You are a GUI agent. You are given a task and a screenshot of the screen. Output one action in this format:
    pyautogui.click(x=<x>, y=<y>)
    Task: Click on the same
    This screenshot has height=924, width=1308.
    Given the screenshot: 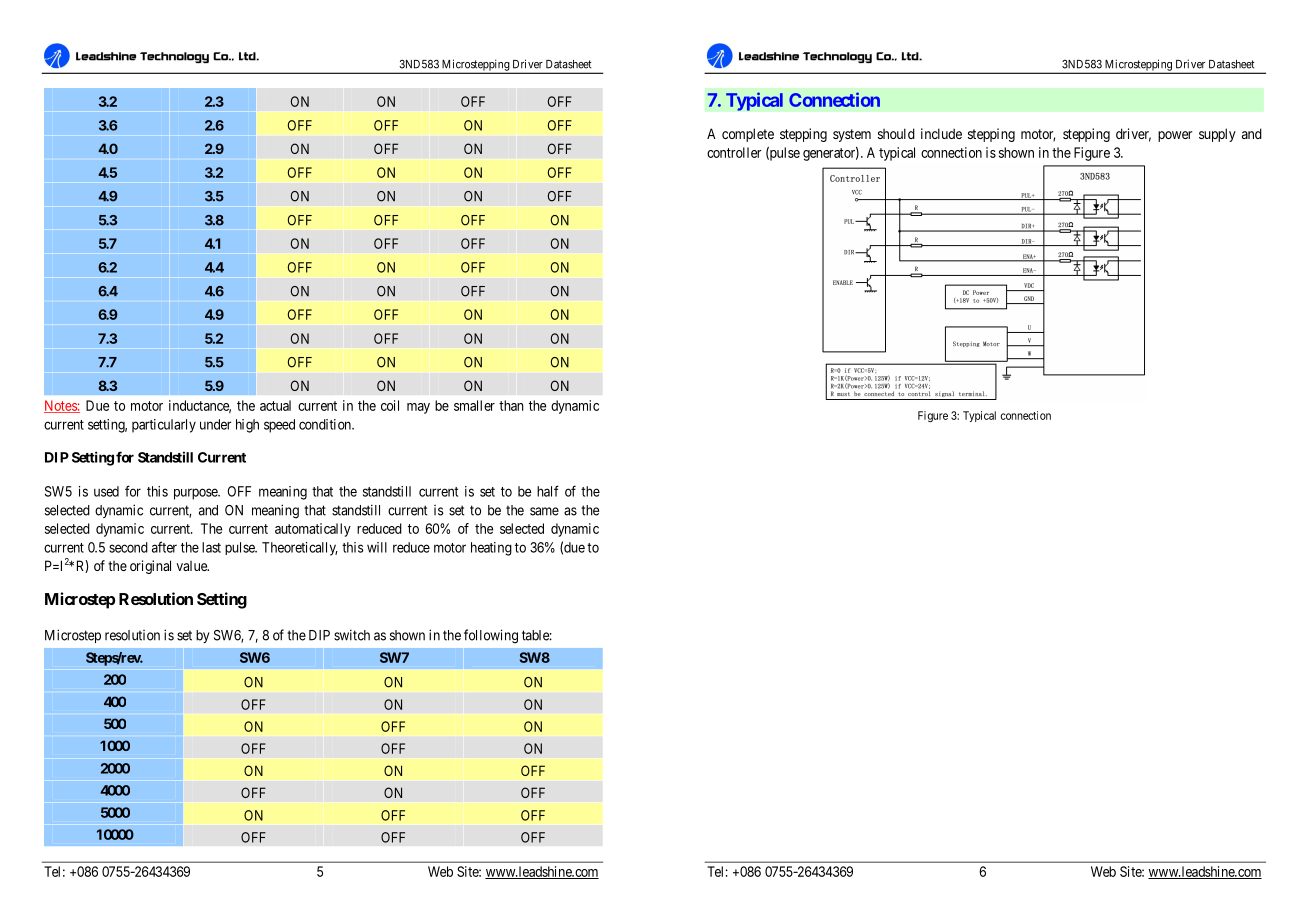 What is the action you would take?
    pyautogui.click(x=544, y=511)
